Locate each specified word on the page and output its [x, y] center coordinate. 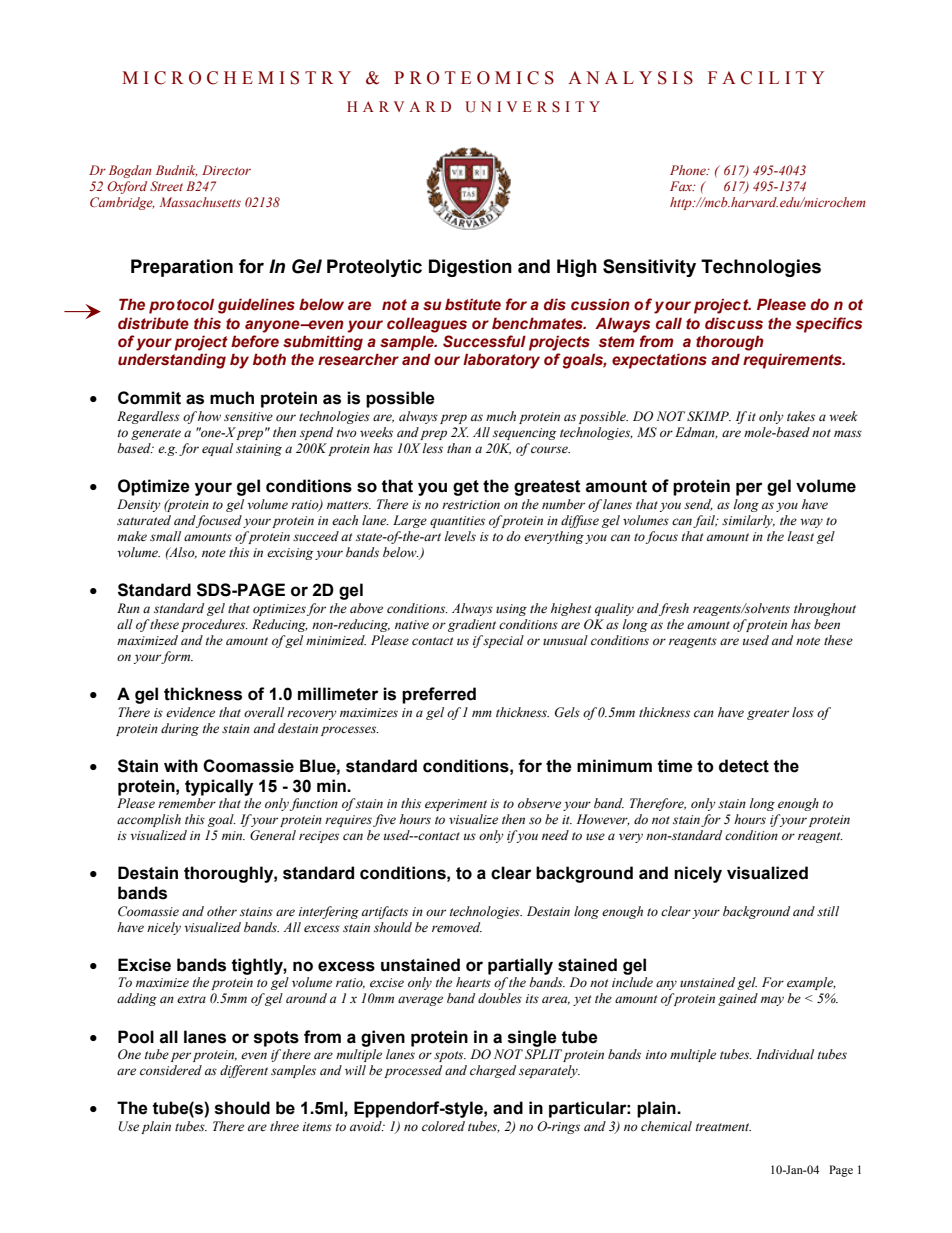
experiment [456, 805]
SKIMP [709, 416]
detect [744, 766]
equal [217, 449]
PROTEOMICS [474, 78]
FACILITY [766, 78]
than [459, 448]
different [244, 1071]
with [181, 766]
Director [226, 170]
